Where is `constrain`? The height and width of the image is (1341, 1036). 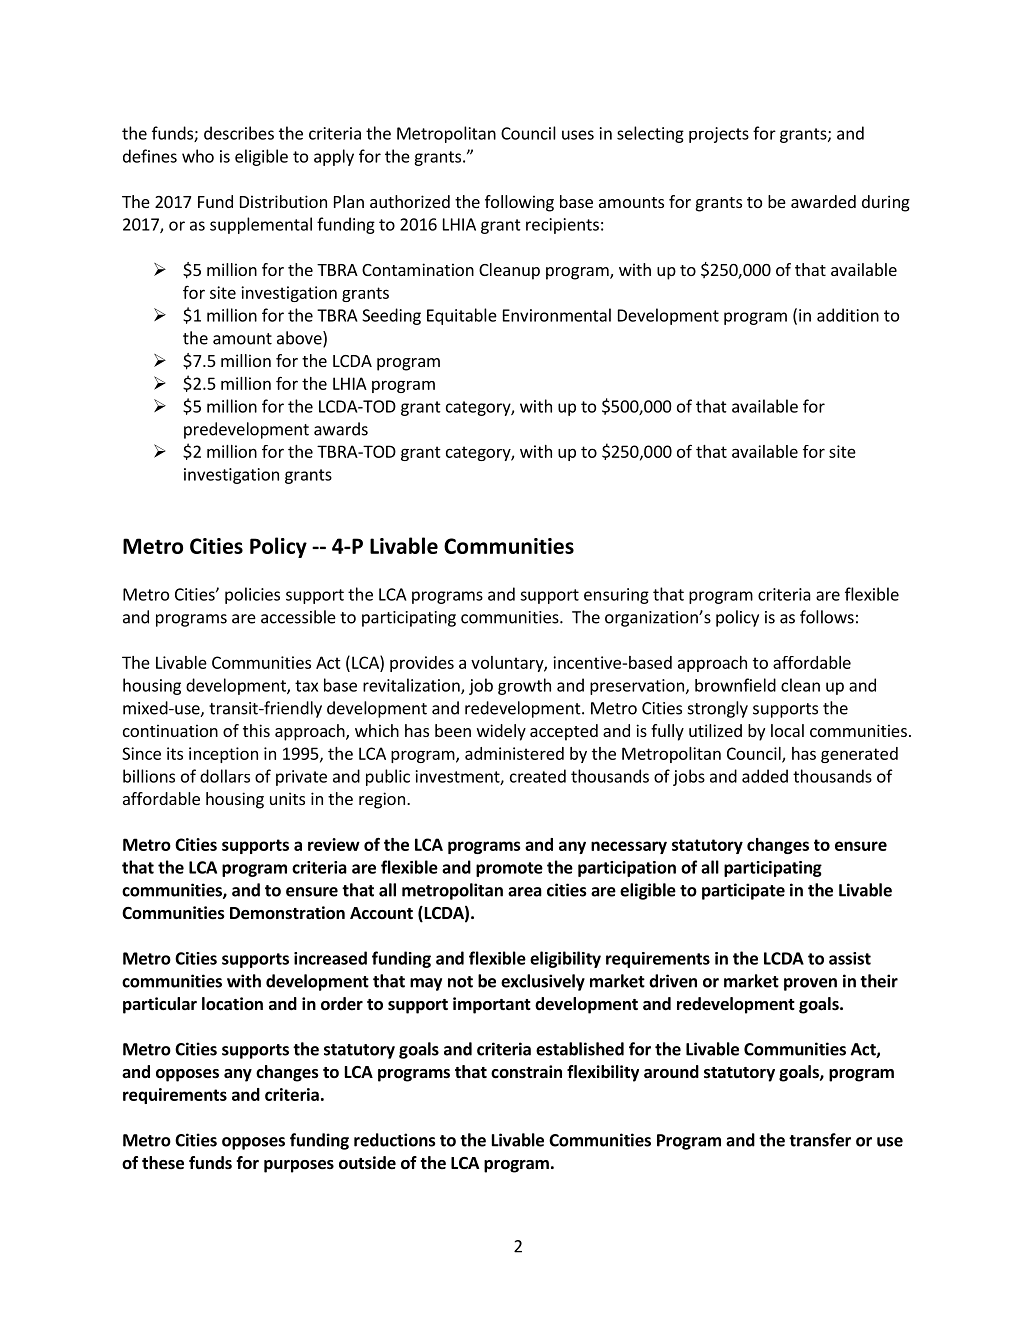 constrain is located at coordinates (526, 1071).
